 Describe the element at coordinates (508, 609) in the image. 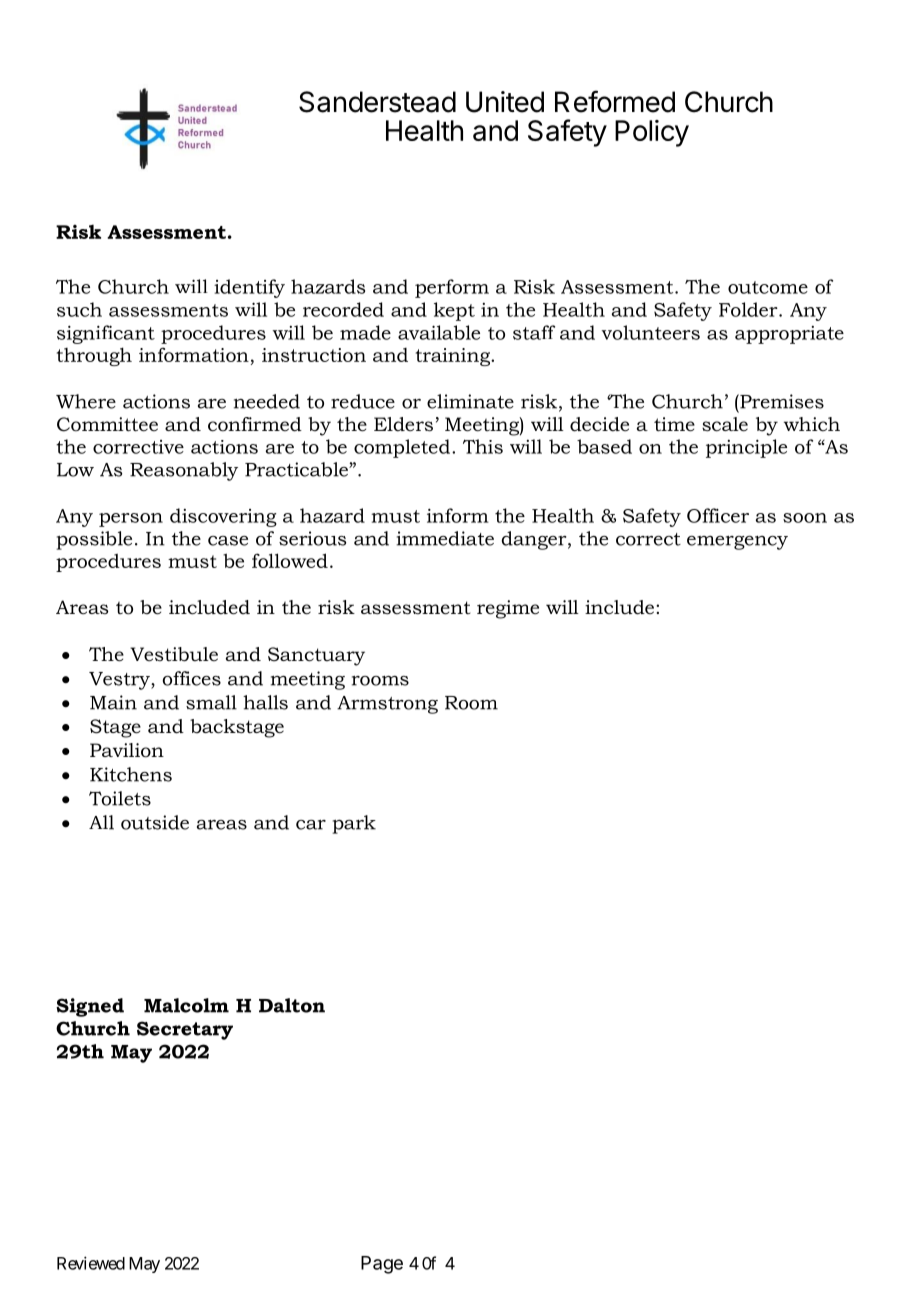

I see `regime` at that location.
